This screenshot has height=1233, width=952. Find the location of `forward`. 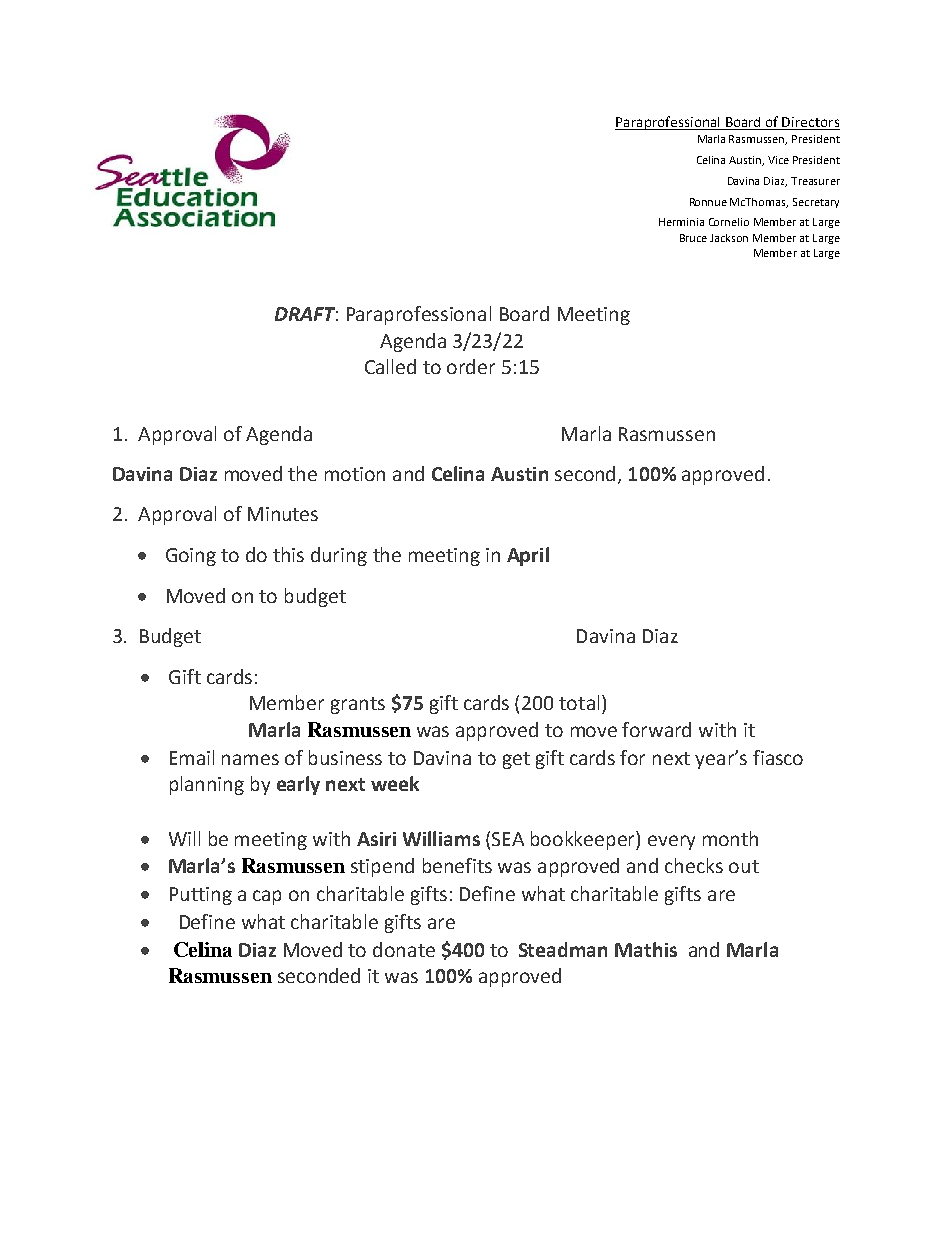

forward is located at coordinates (656, 729).
